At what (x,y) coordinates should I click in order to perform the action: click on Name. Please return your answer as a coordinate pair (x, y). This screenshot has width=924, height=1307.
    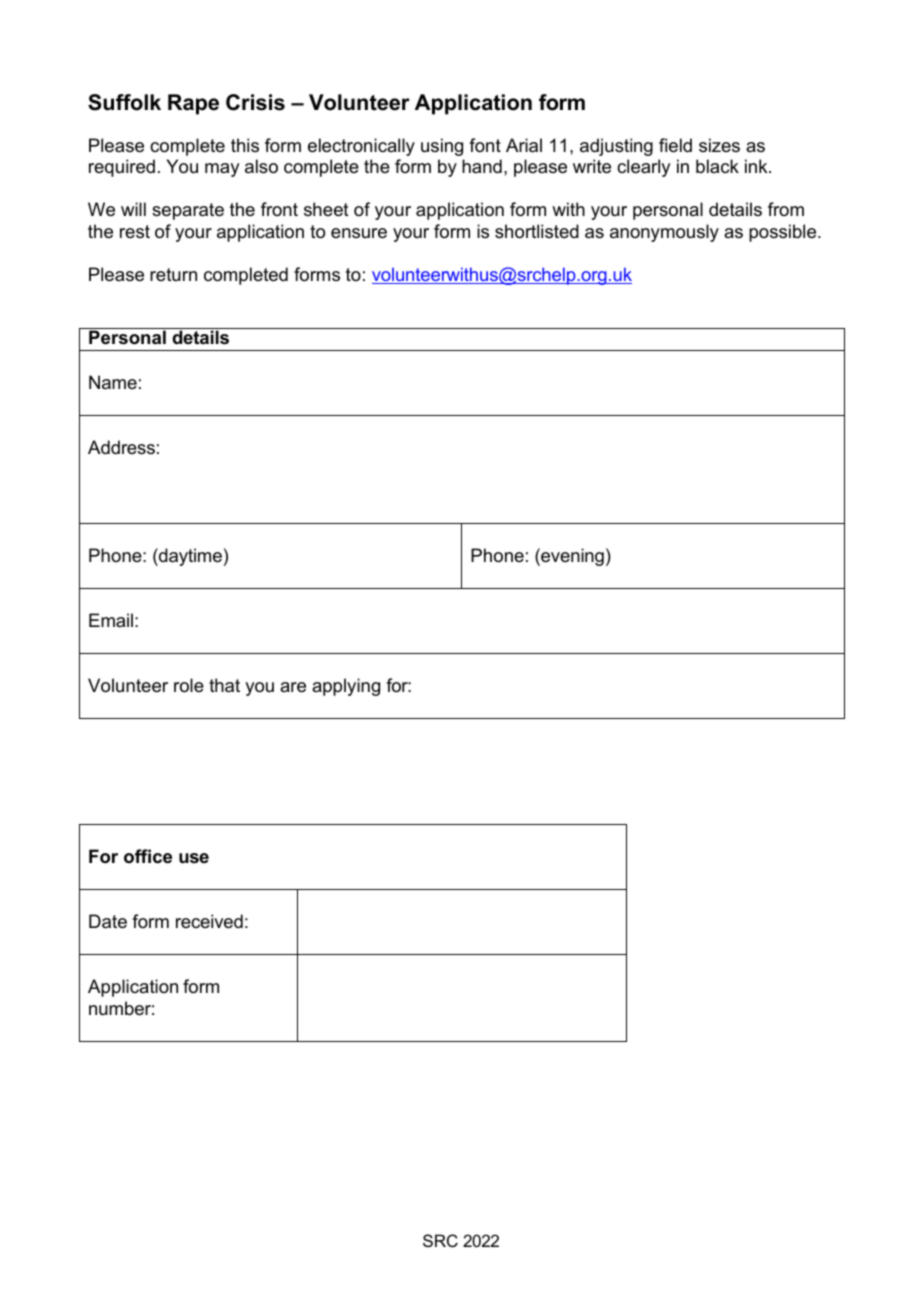
    Looking at the image, I should click on (113, 382).
